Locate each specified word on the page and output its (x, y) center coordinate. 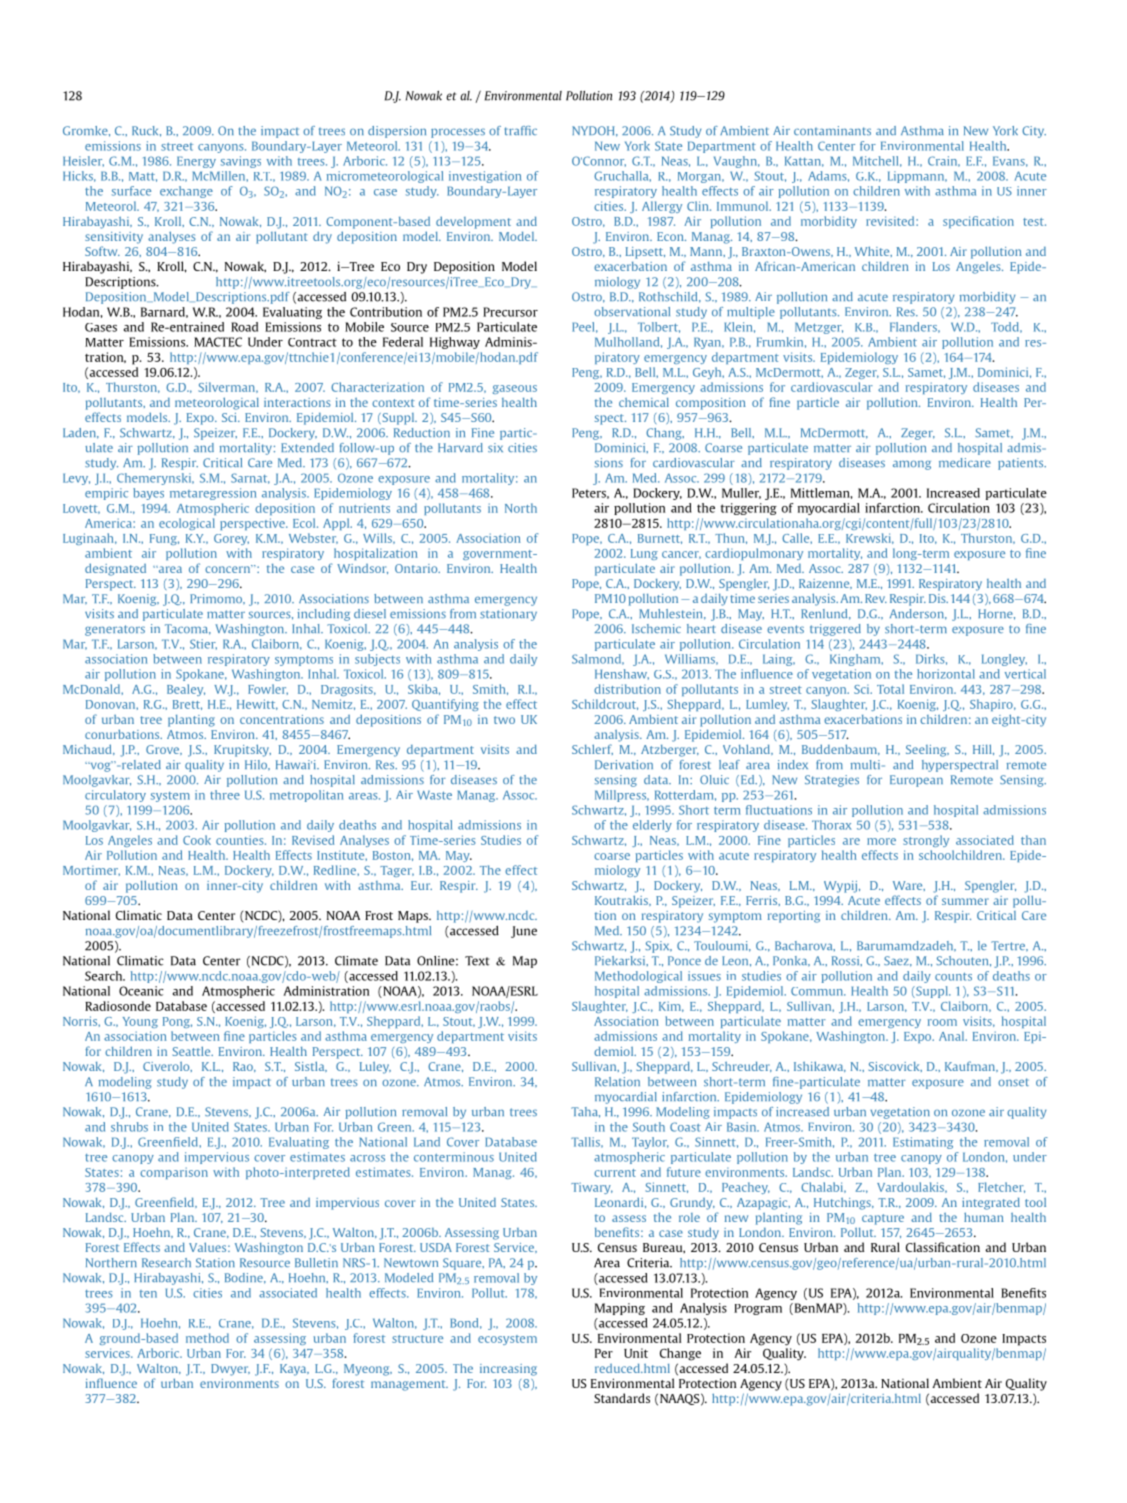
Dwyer (230, 1370)
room (942, 1022)
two (504, 720)
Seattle (192, 1051)
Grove (164, 750)
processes (458, 133)
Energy (196, 162)
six (495, 447)
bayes (148, 494)
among (912, 465)
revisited (891, 221)
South (649, 1127)
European (916, 781)
